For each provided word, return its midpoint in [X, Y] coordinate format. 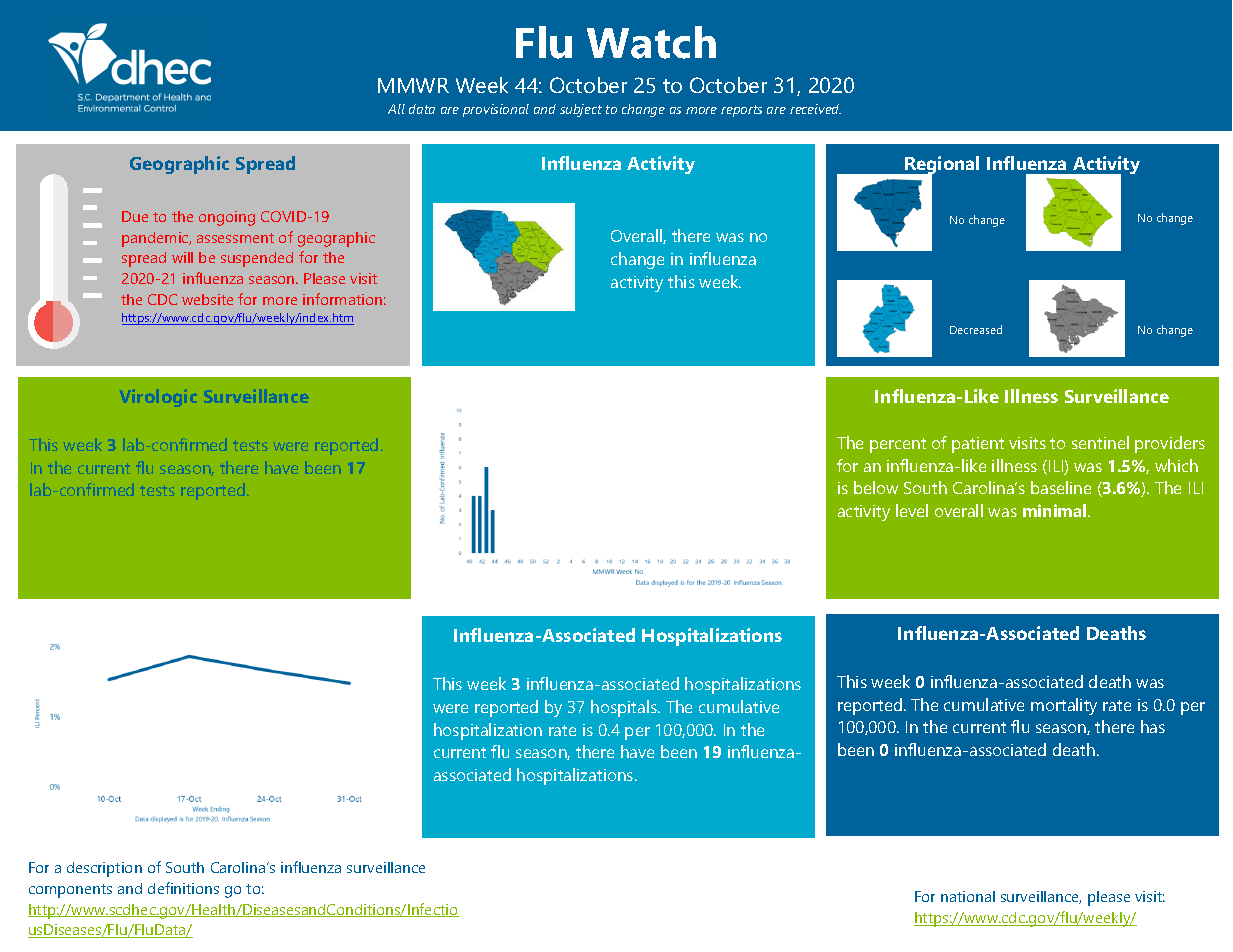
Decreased [976, 329]
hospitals [625, 708]
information [342, 299]
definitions [183, 888]
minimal [1056, 510]
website [207, 299]
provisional [496, 110]
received [815, 109]
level [912, 510]
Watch [651, 42]
